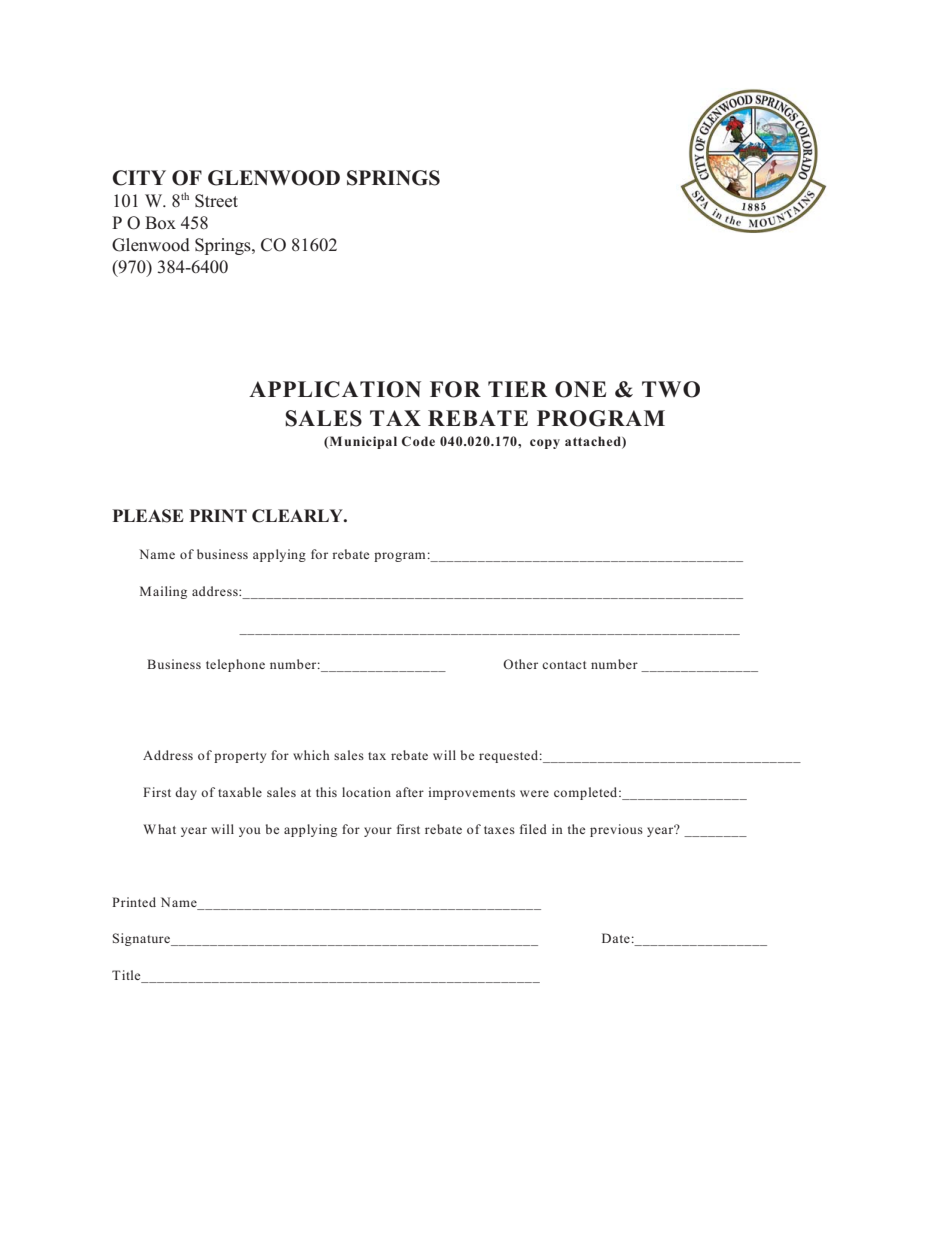  I want to click on telephone, so click(235, 665).
